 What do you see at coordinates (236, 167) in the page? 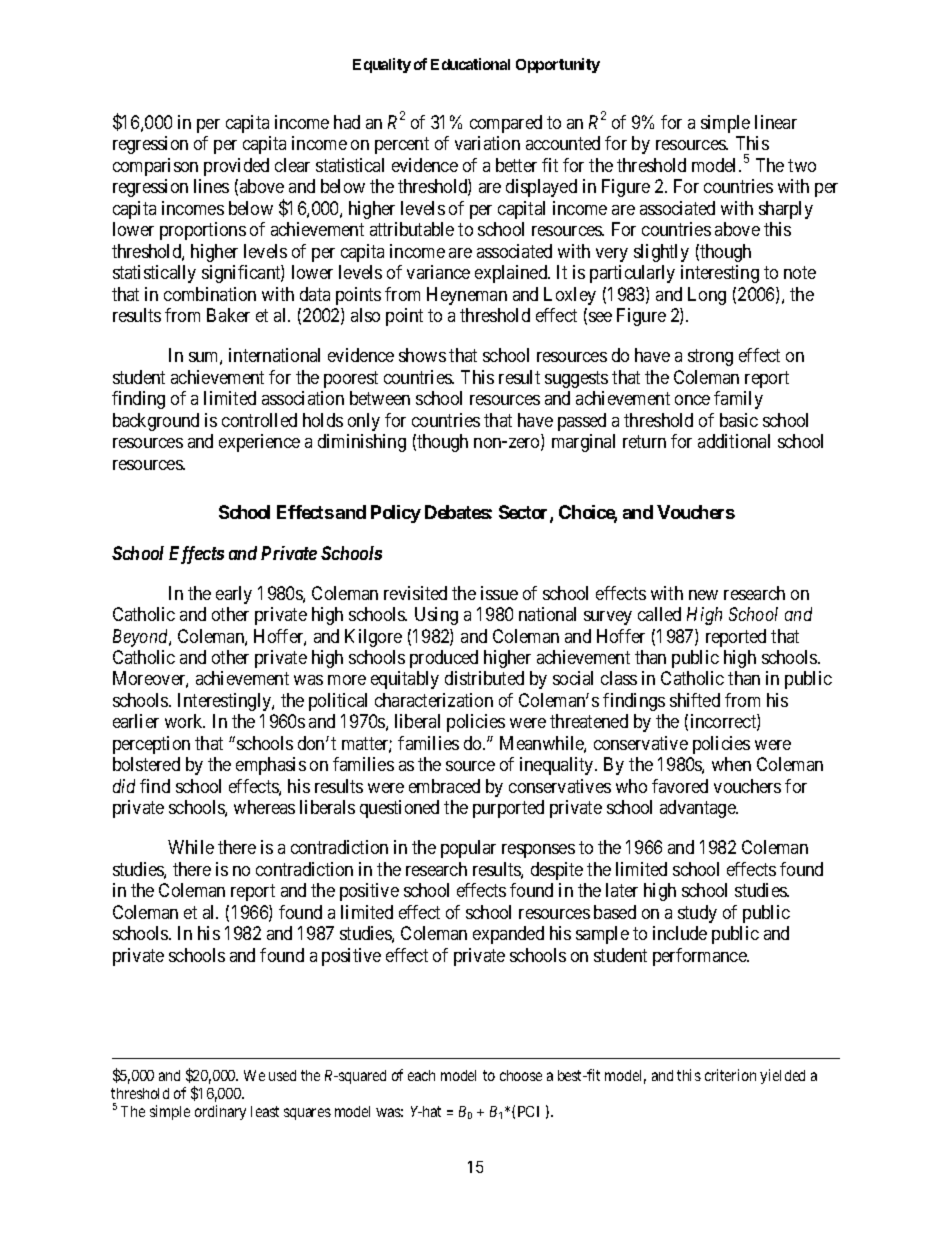
I see `provided` at bounding box center [236, 167].
